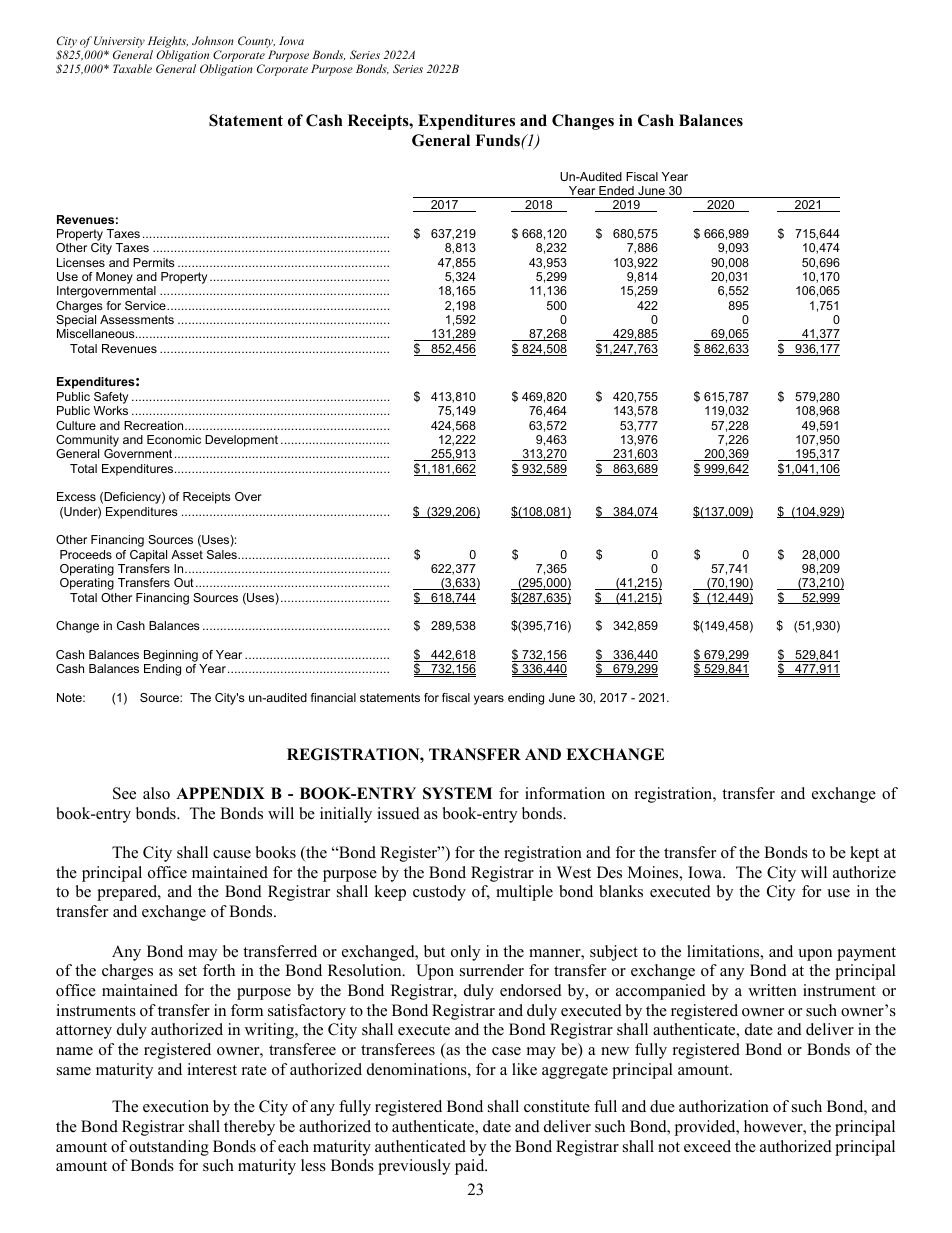 Image resolution: width=952 pixels, height=1233 pixels. Describe the element at coordinates (132, 68) in the screenshot. I see `Taxable` at that location.
